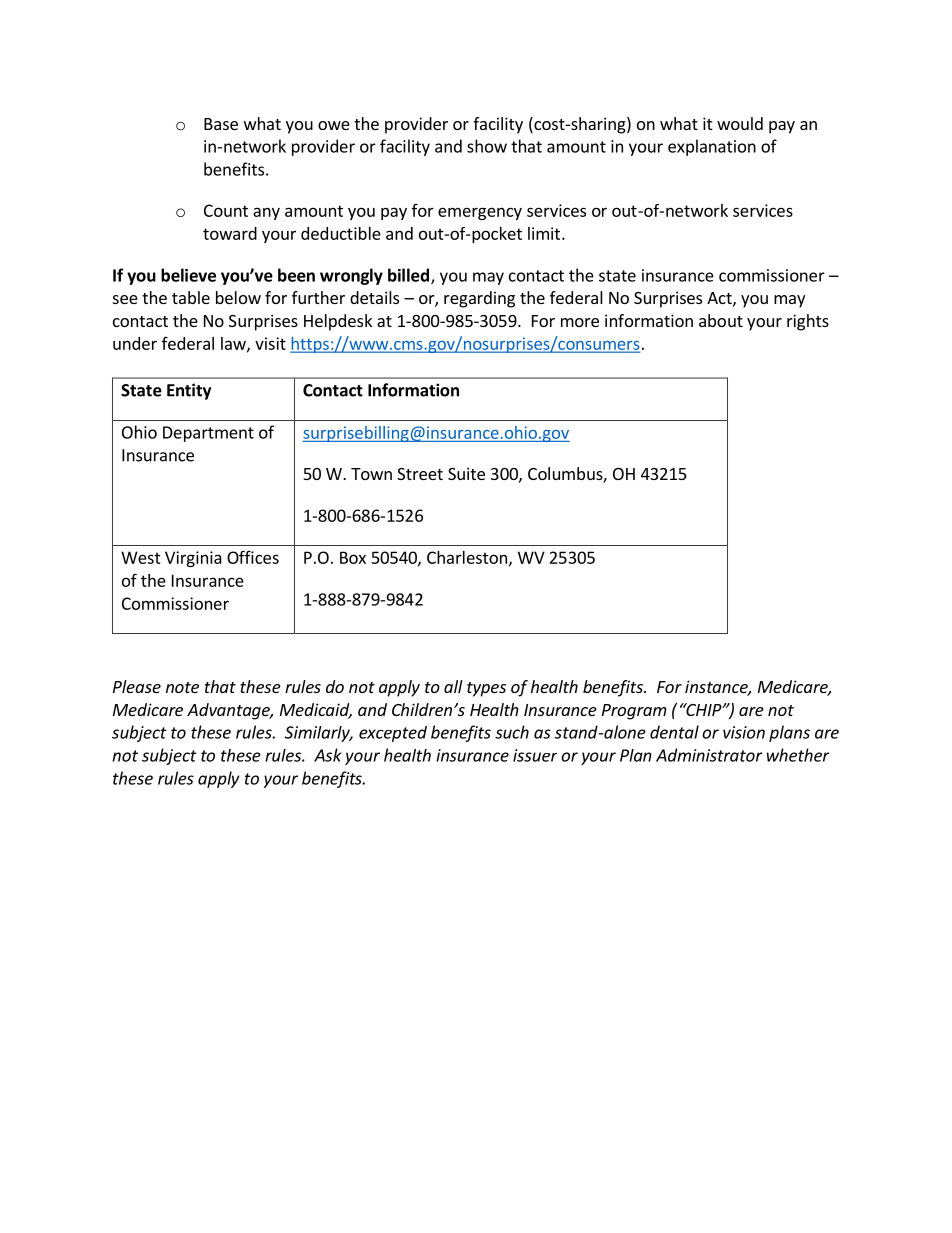 The height and width of the document is (1233, 952). I want to click on Program, so click(634, 712).
